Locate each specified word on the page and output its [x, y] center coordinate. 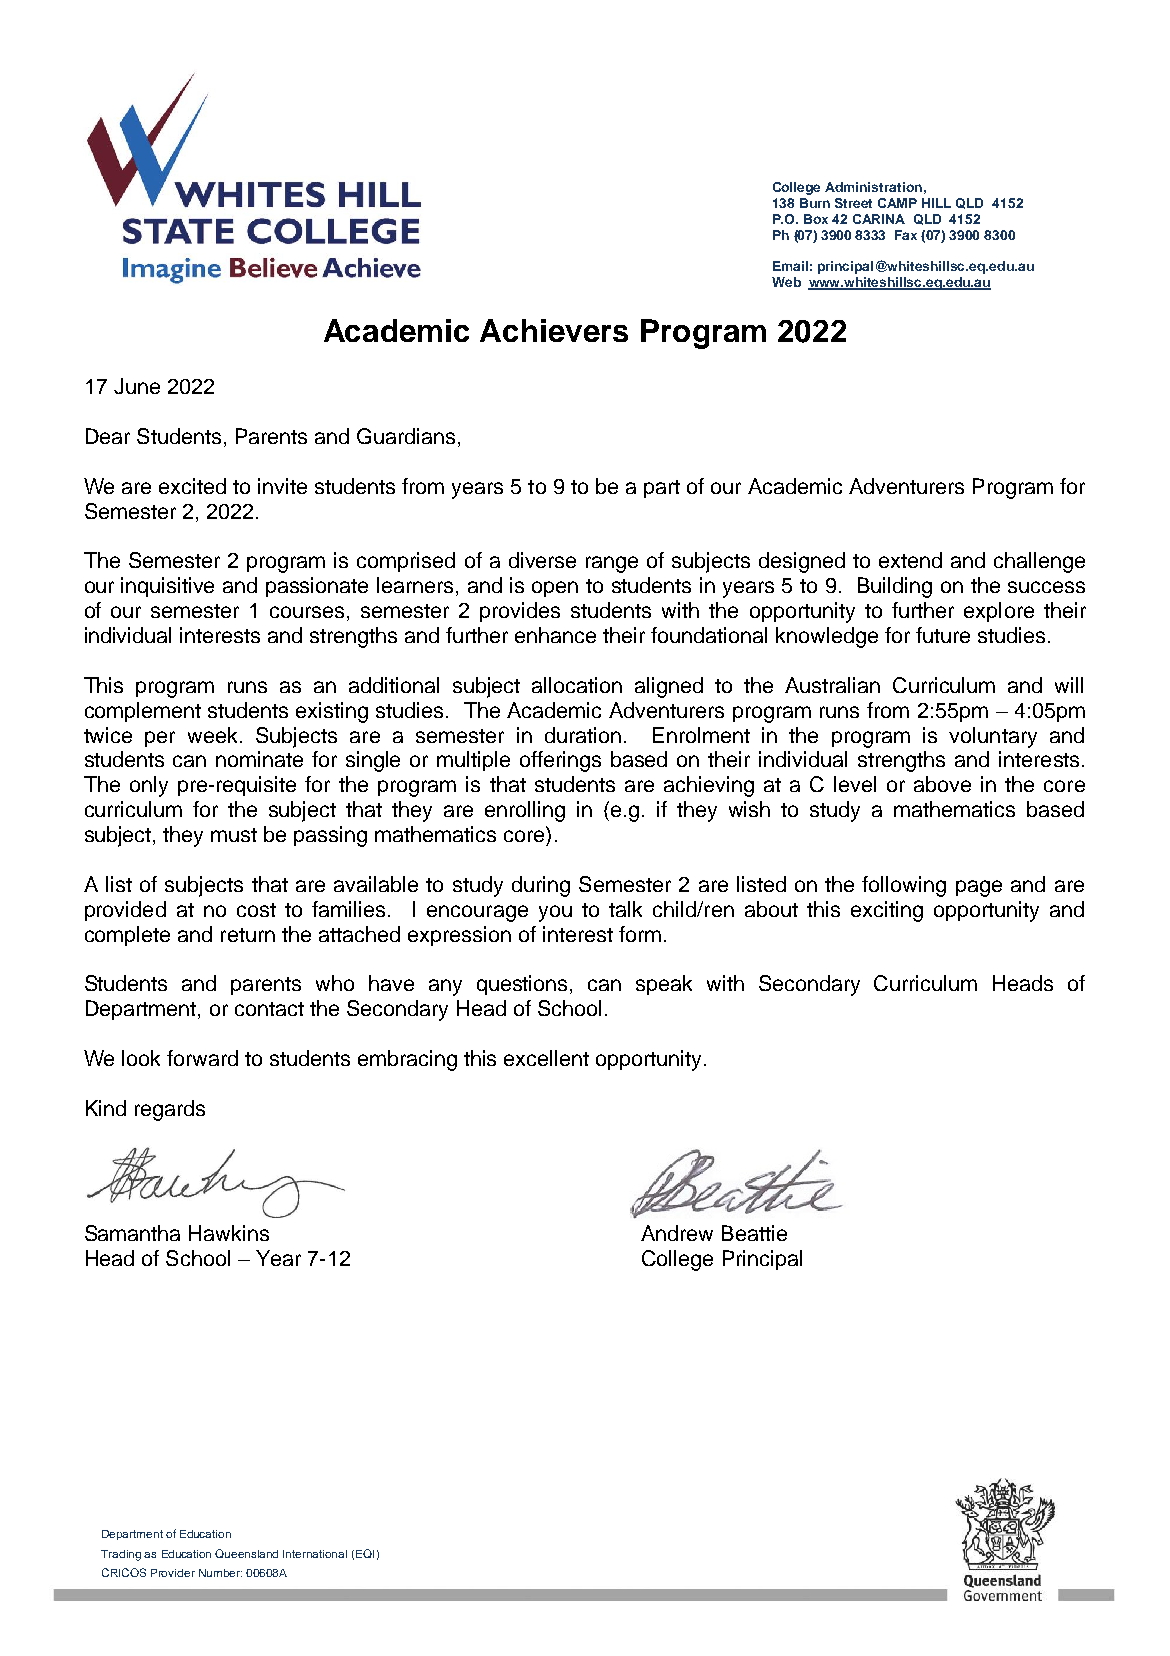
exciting [887, 911]
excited [192, 486]
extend [910, 560]
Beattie [754, 1233]
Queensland [246, 1553]
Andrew [677, 1233]
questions [524, 985]
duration [583, 735]
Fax [906, 235]
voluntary [993, 737]
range [612, 564]
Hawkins [229, 1233]
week [212, 735]
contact [269, 1009]
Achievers [554, 330]
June [137, 386]
